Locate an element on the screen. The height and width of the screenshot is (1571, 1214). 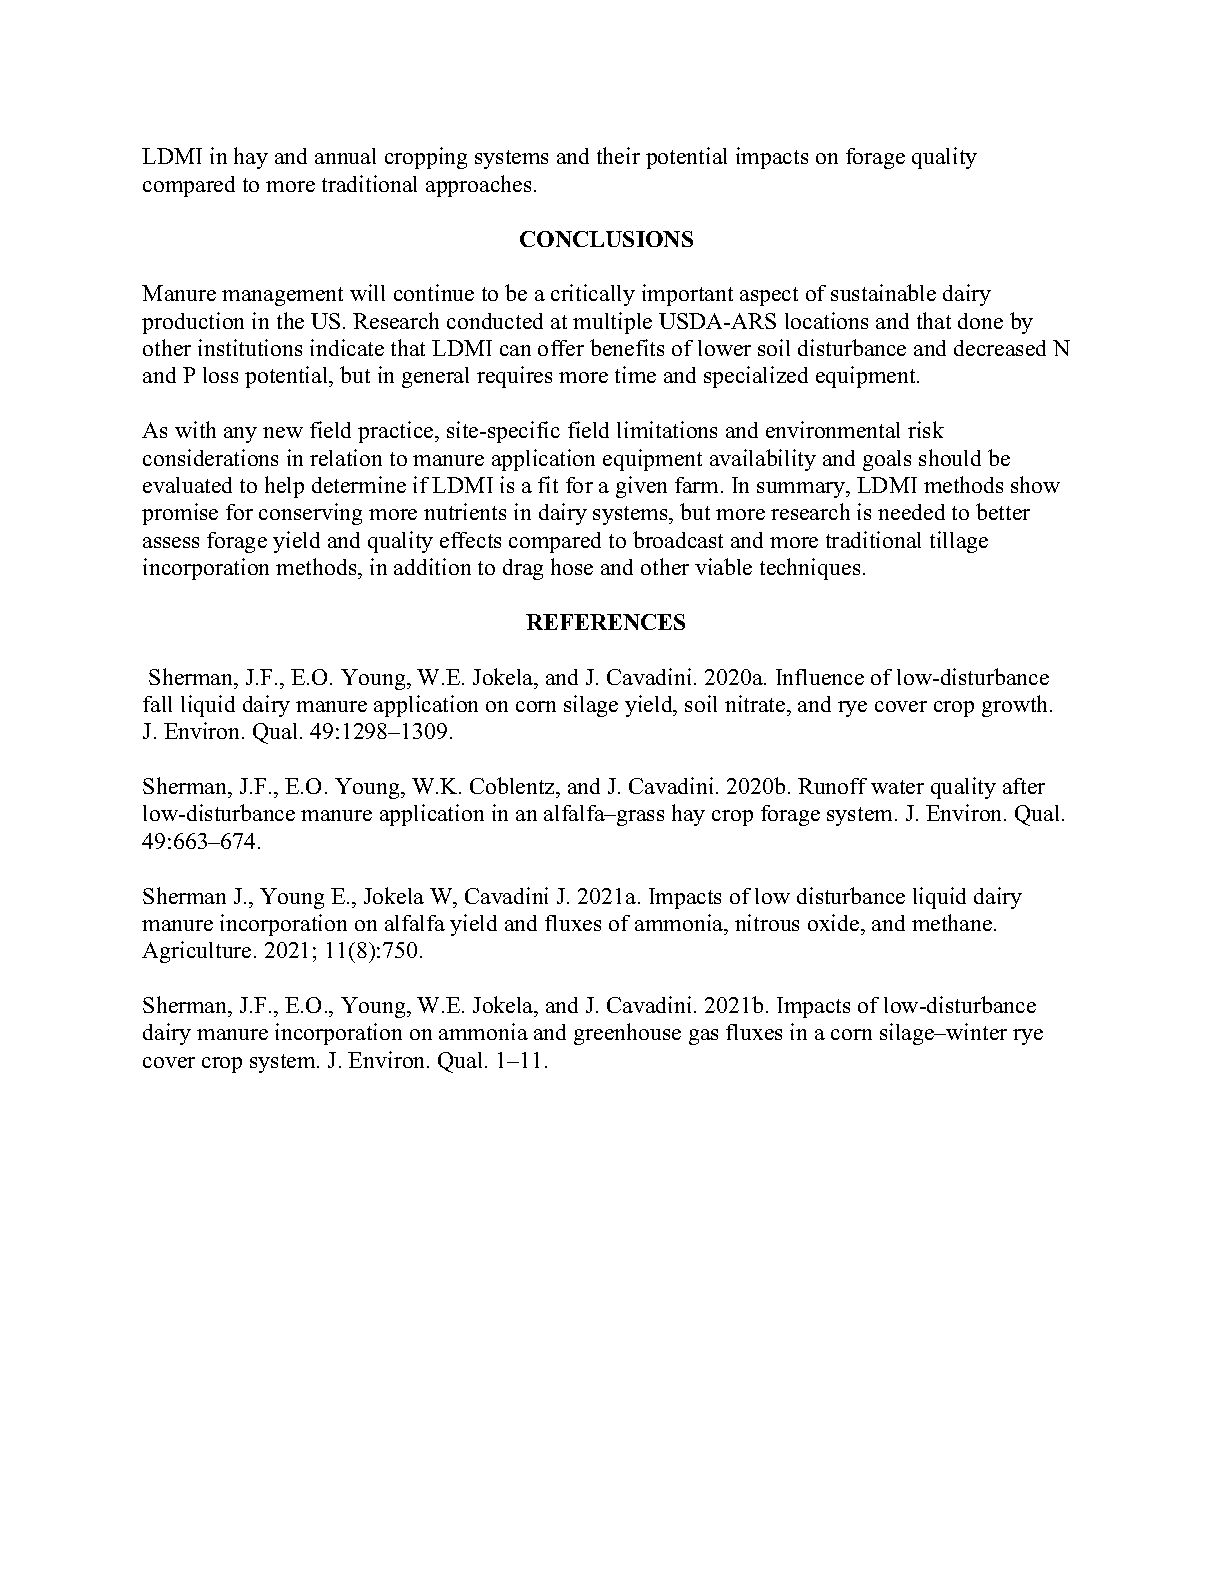
sustainable is located at coordinates (883, 292).
